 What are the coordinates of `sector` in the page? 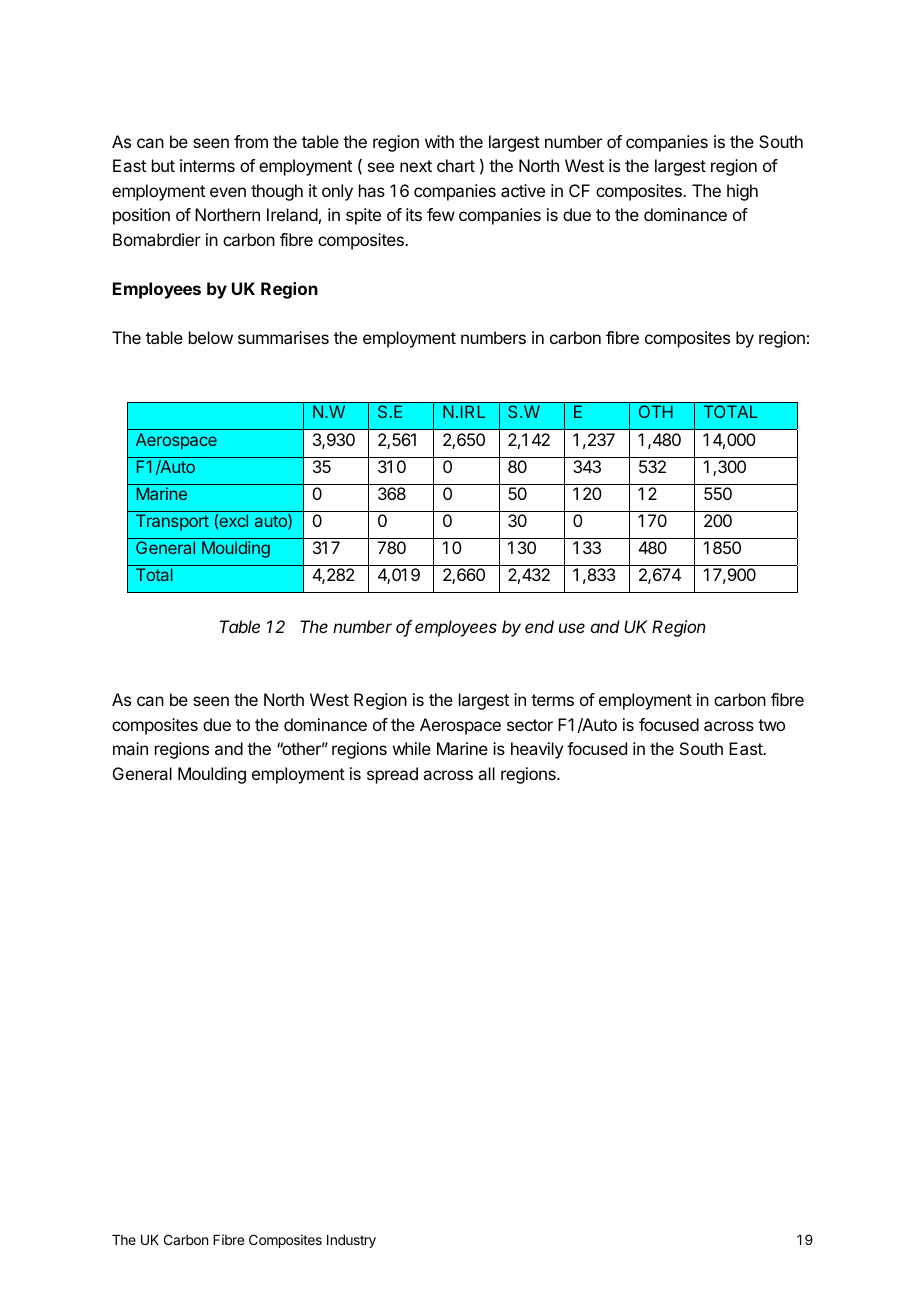 It's located at (530, 725).
